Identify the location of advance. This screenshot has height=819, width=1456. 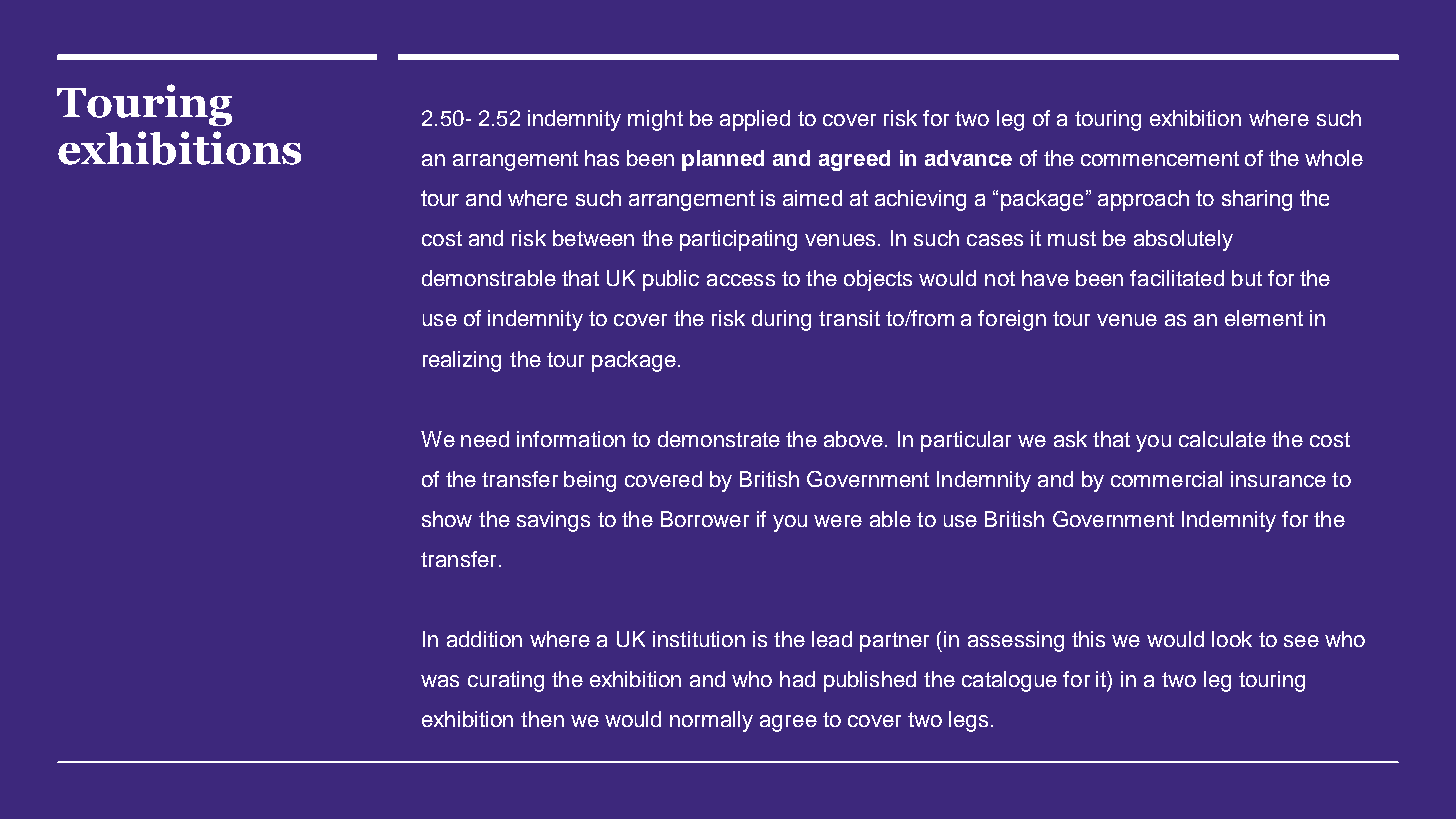
(968, 158).
